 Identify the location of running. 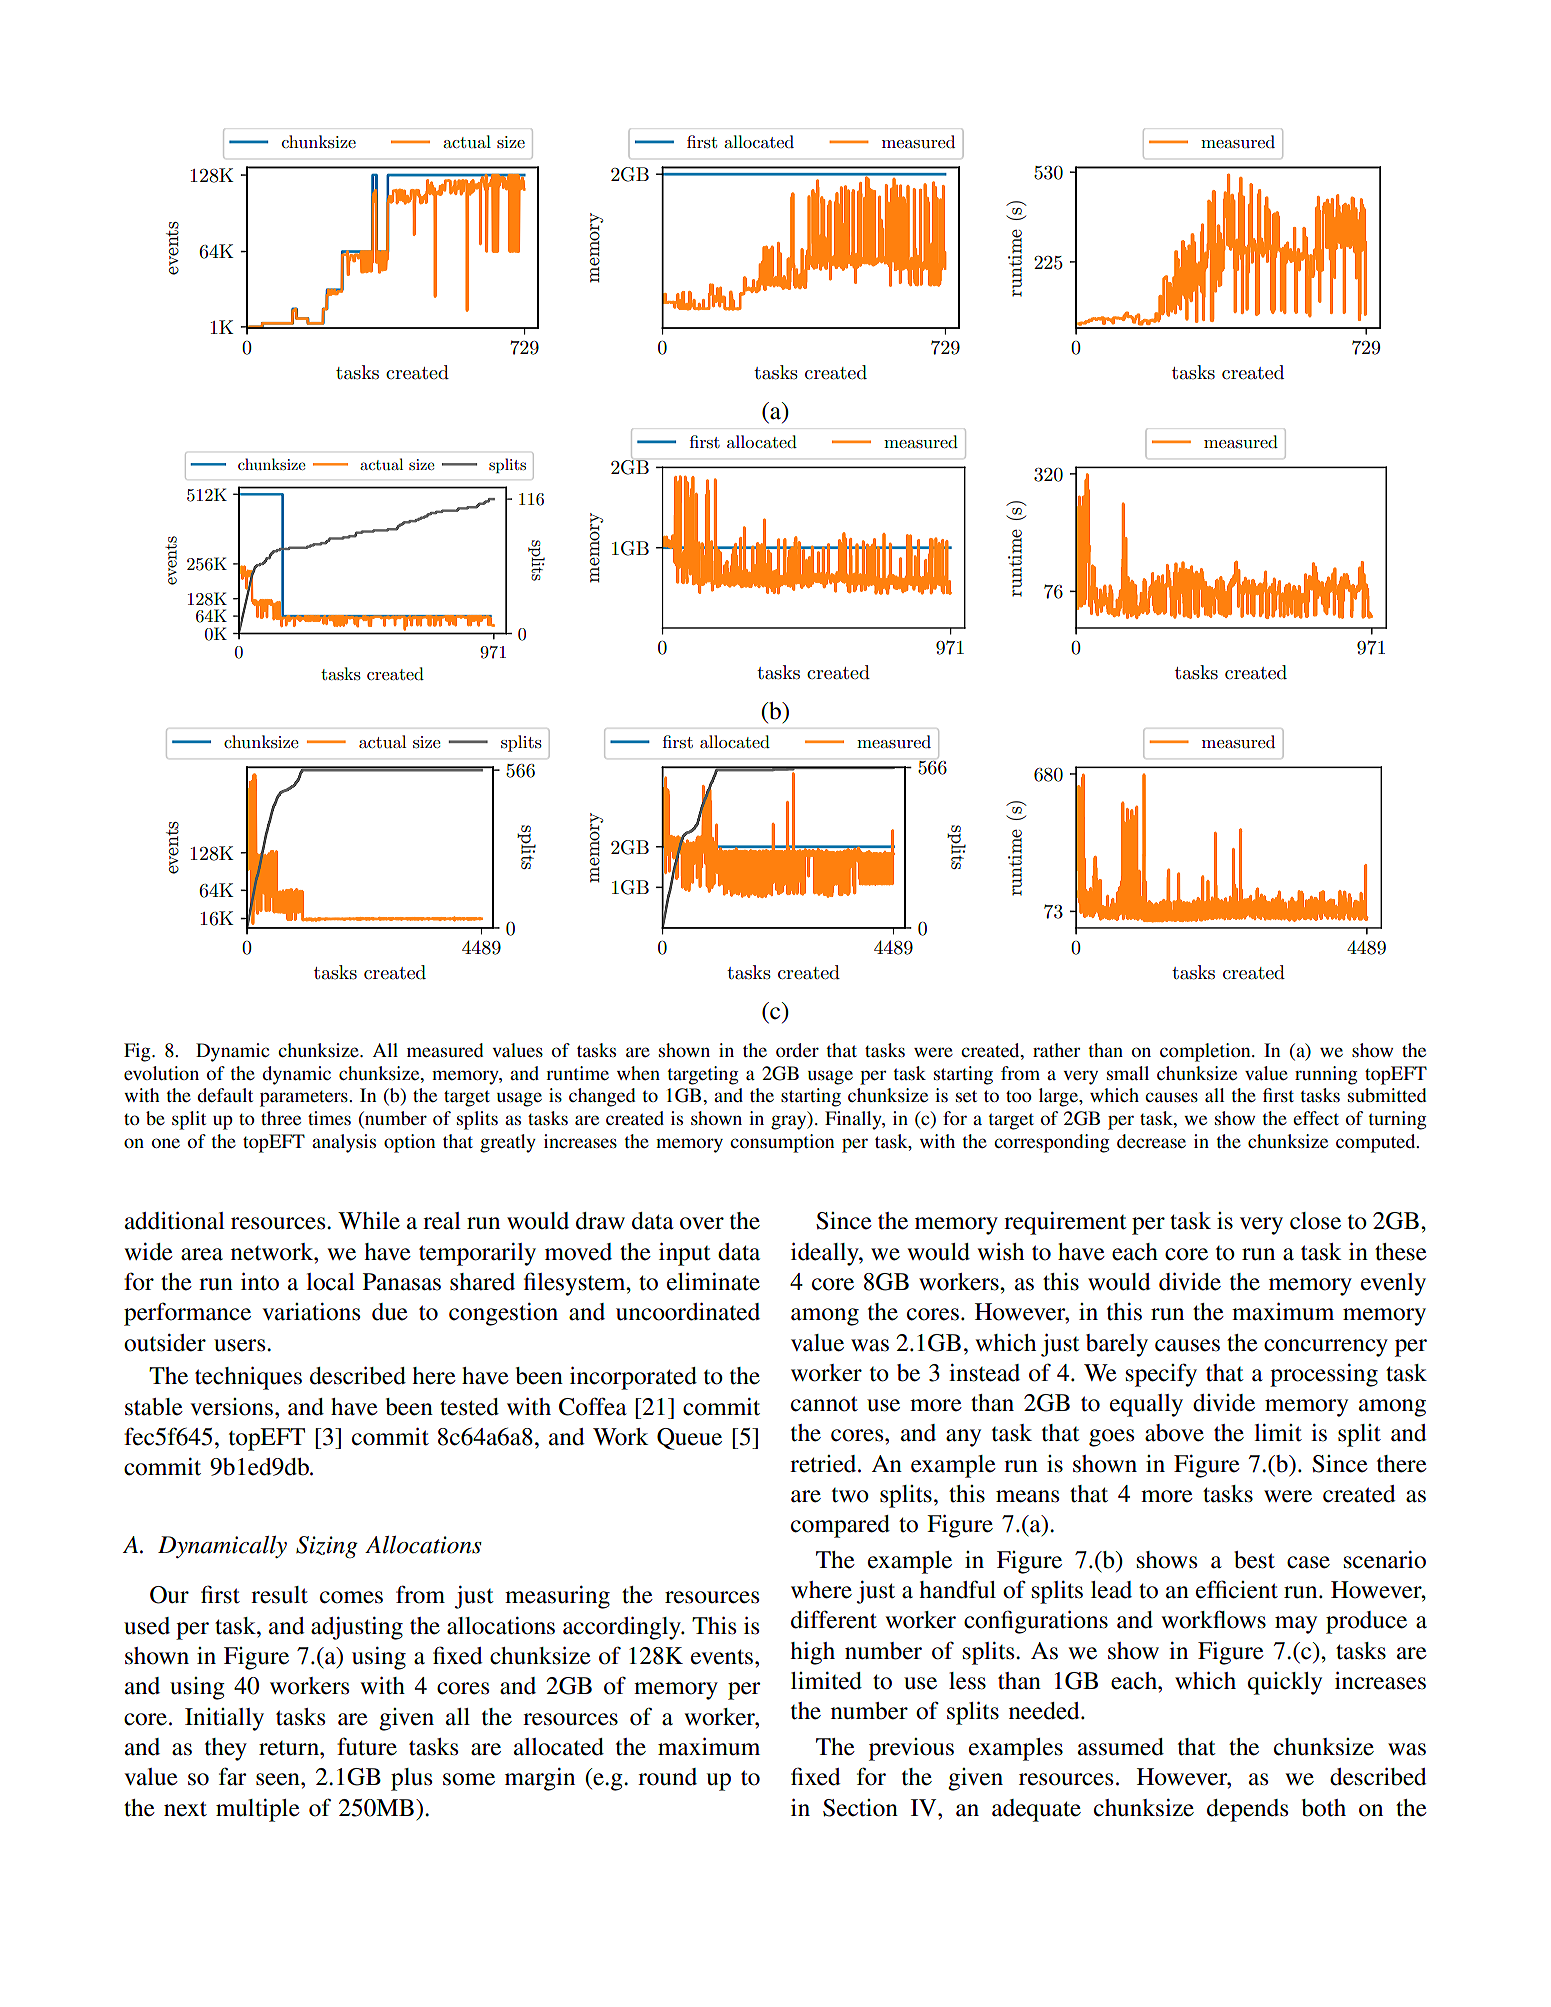
(1326, 1075).
